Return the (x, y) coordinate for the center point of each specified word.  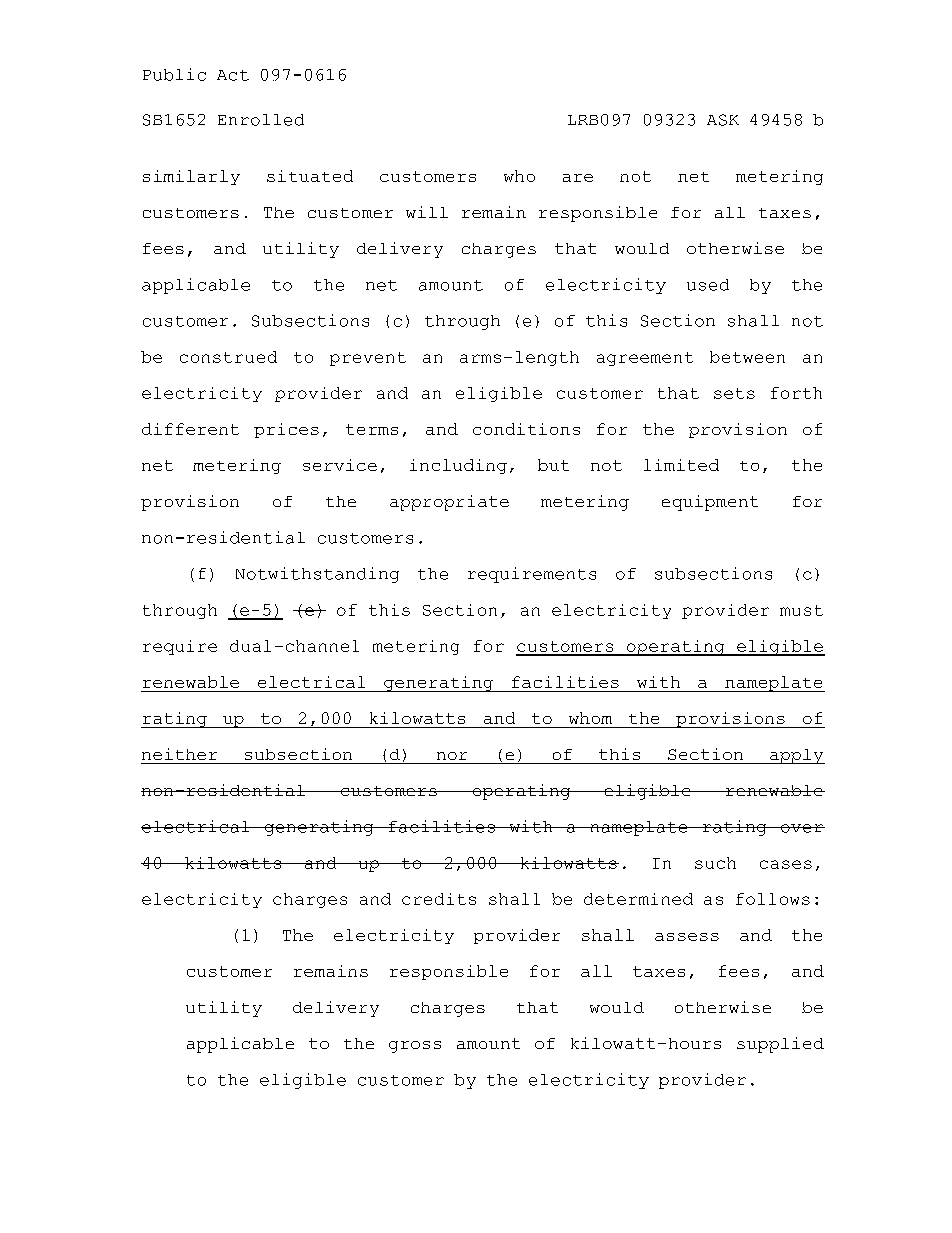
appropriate (449, 503)
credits (439, 899)
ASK (723, 120)
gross (415, 1047)
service (340, 465)
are (578, 178)
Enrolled (261, 120)
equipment (710, 503)
